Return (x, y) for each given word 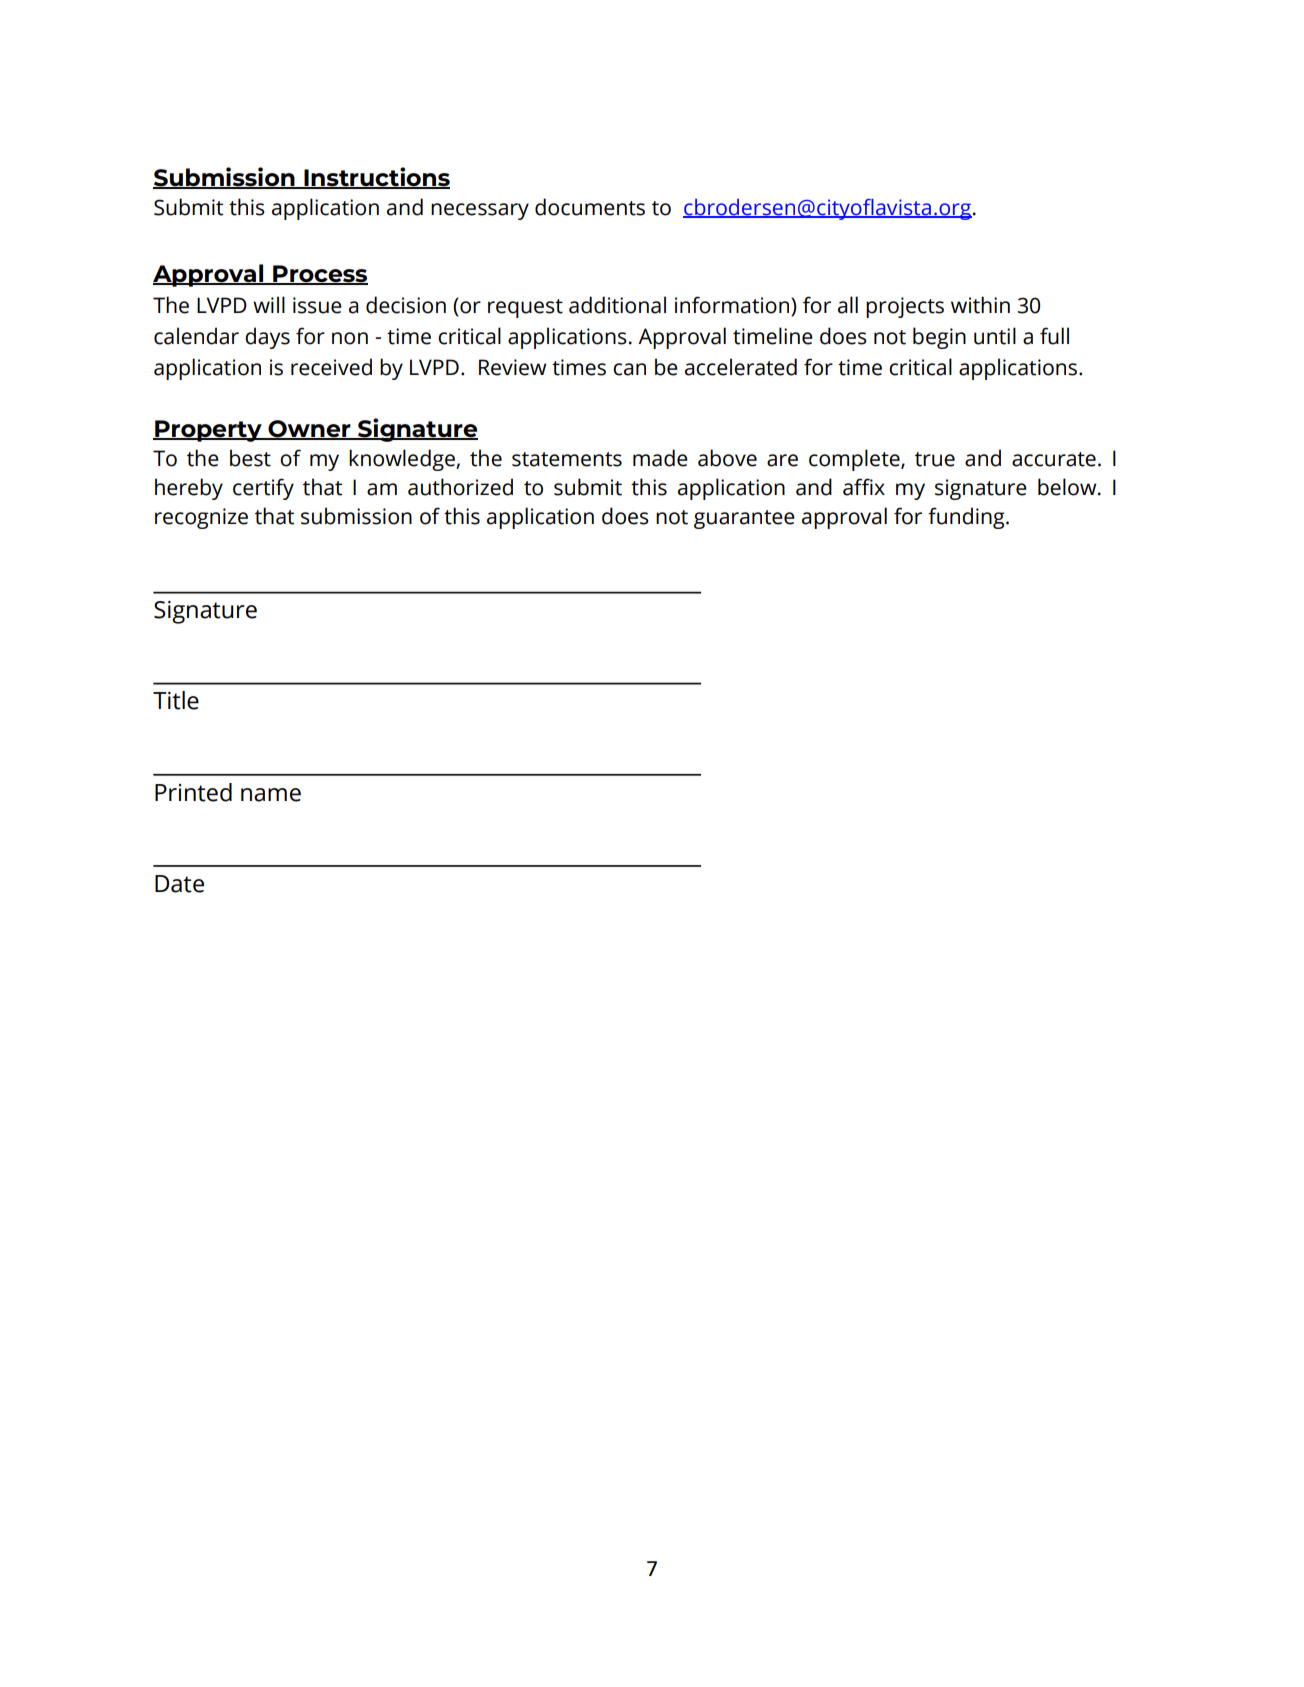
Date (179, 884)
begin (939, 338)
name (271, 795)
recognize (201, 518)
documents (590, 207)
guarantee (744, 519)
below (1068, 487)
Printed (193, 792)
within (980, 305)
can (629, 369)
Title (176, 700)
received (331, 367)
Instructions (376, 177)
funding (967, 518)
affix (864, 487)
